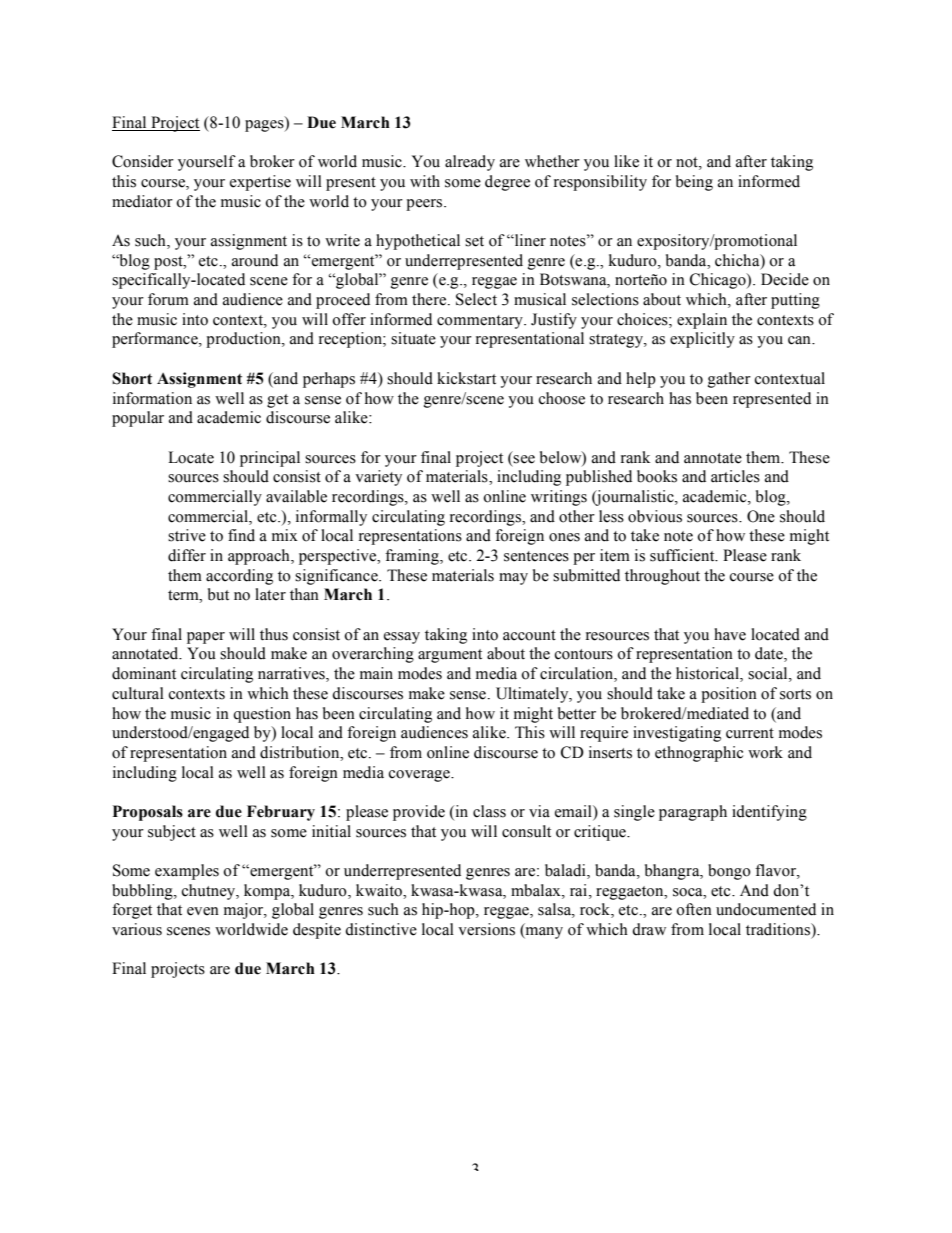 The height and width of the screenshot is (1233, 952). I want to click on strive, so click(187, 535).
